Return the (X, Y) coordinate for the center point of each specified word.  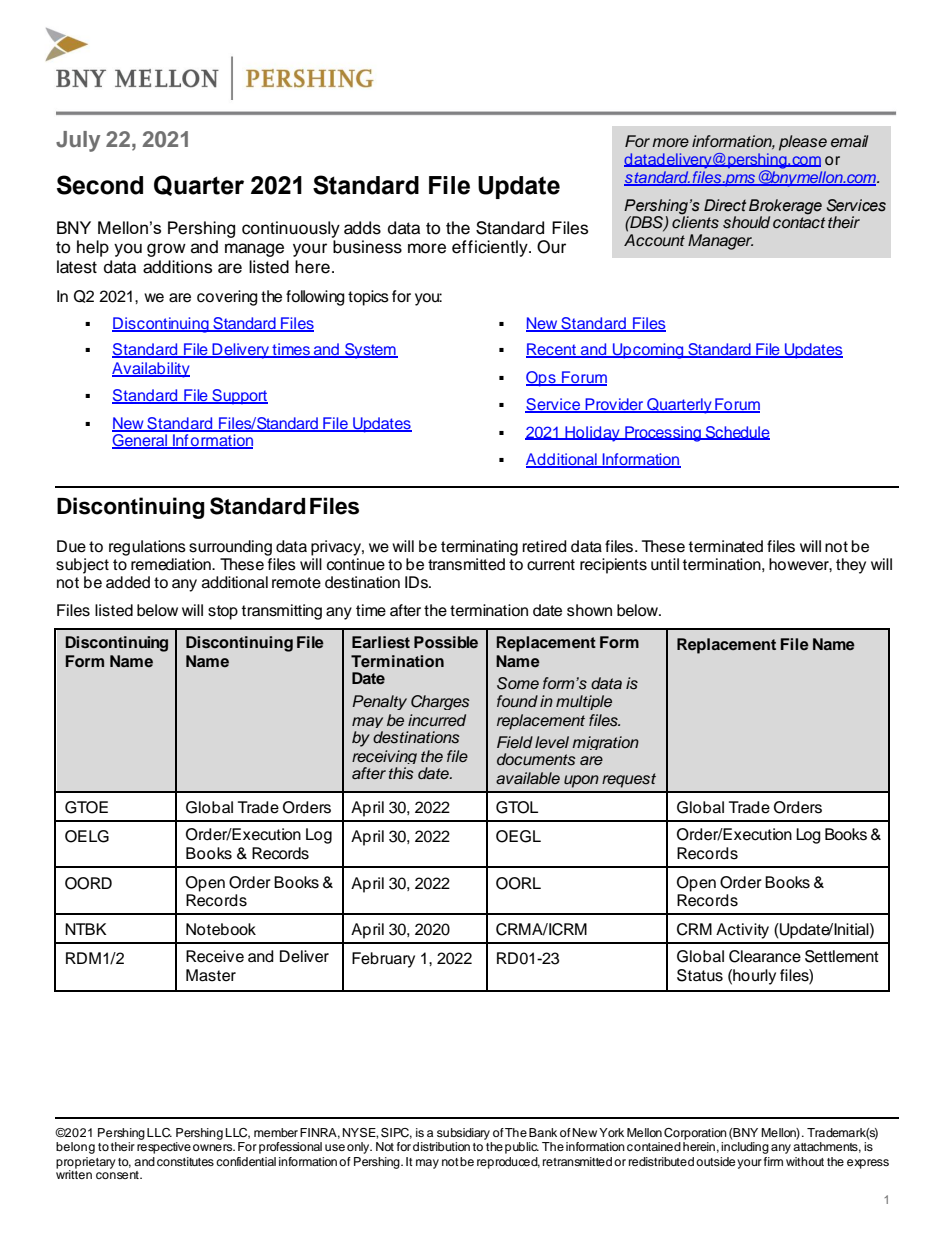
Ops (542, 379)
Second (100, 185)
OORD (88, 883)
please (803, 143)
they (851, 566)
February (383, 960)
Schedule (737, 433)
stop (223, 612)
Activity (742, 931)
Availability (151, 370)
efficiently (491, 248)
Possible (446, 642)
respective (164, 1146)
